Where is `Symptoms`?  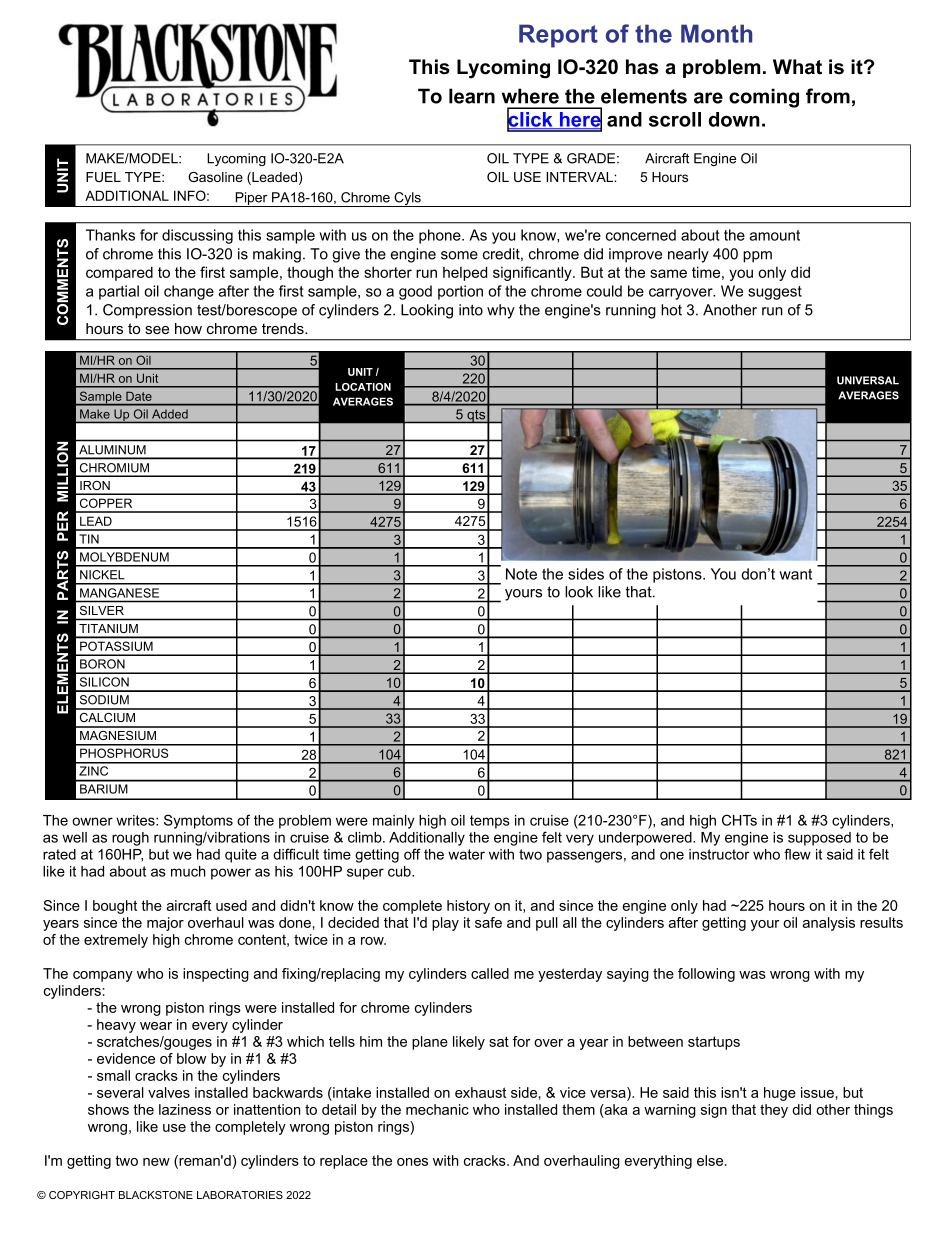 Symptoms is located at coordinates (198, 821).
